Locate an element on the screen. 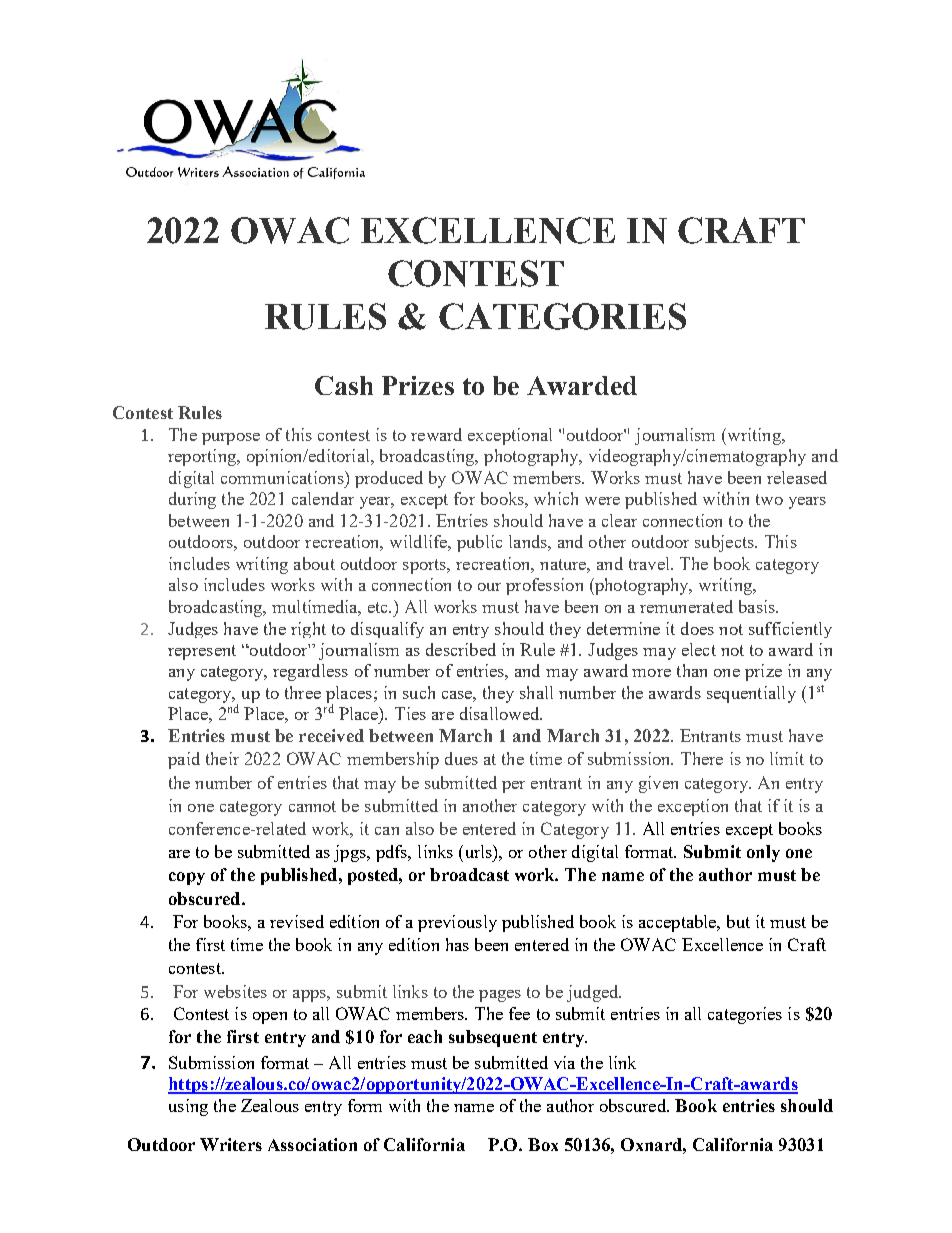 The width and height of the screenshot is (952, 1233). Writers is located at coordinates (231, 1144).
